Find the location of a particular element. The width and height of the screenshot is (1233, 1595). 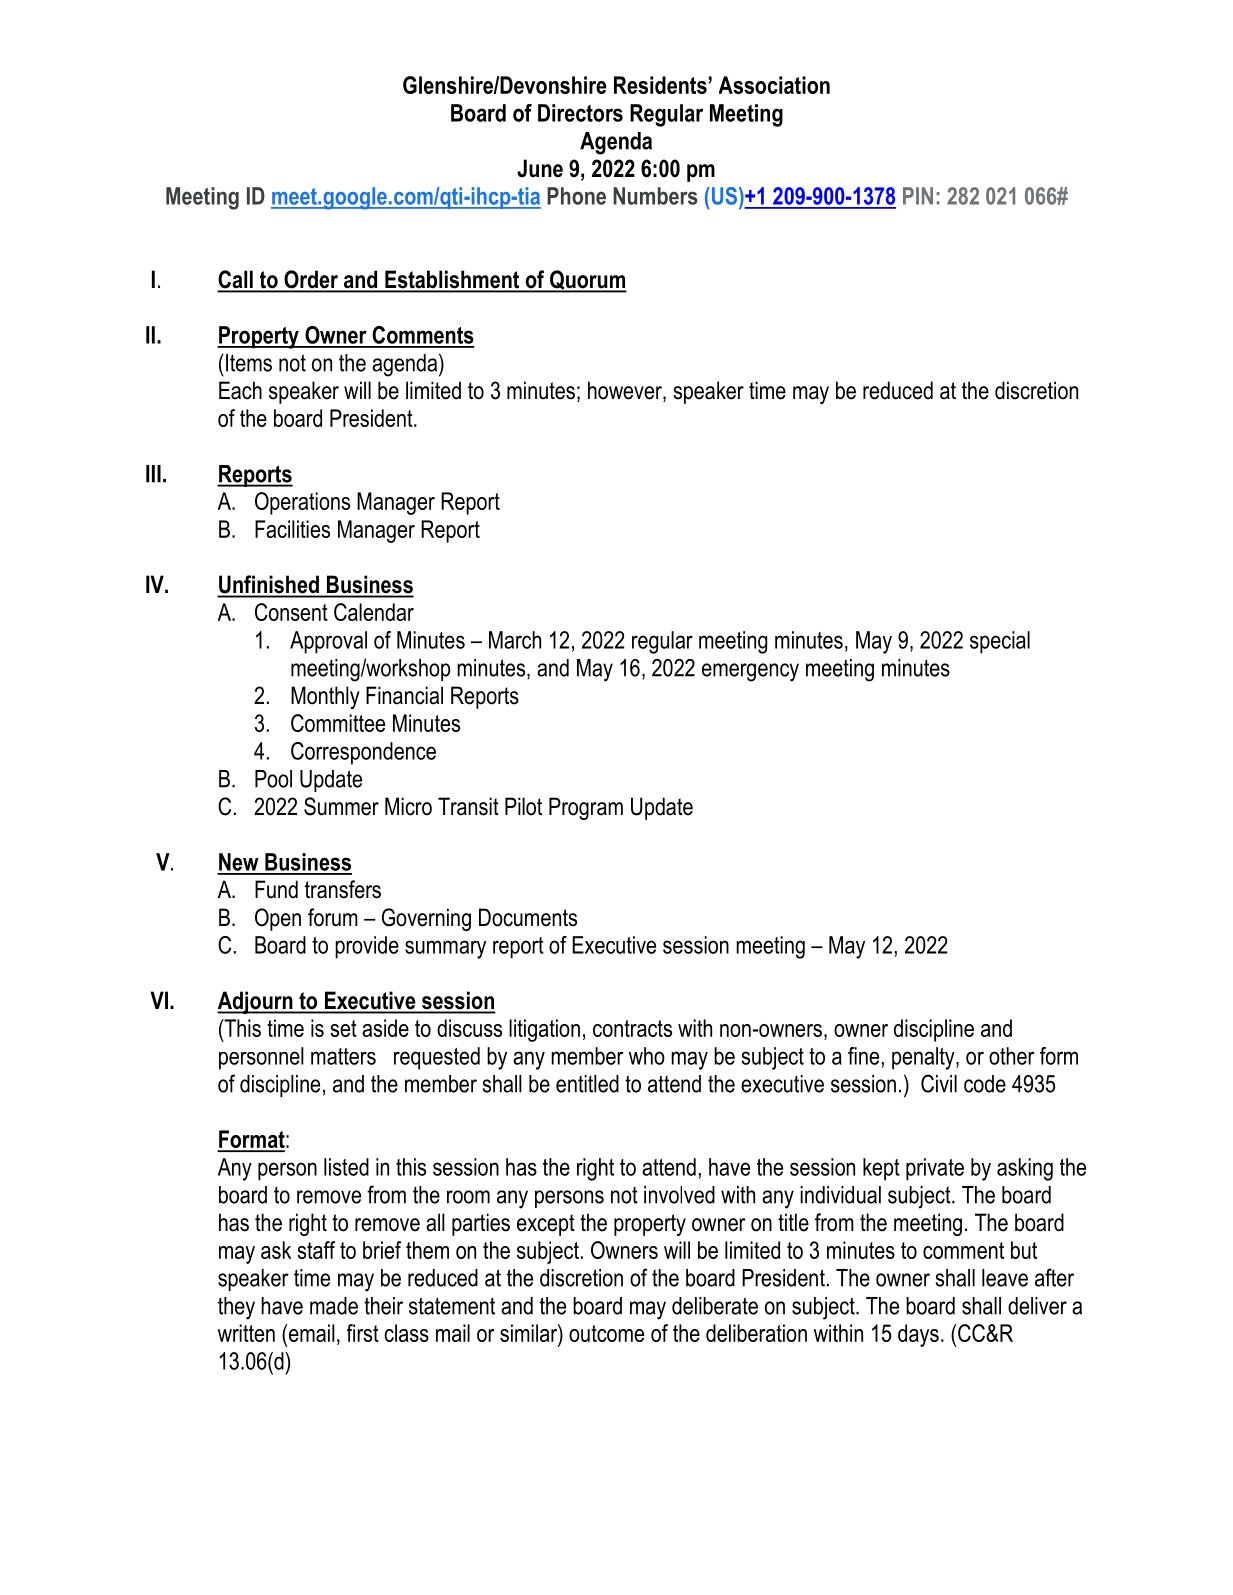

Monthly is located at coordinates (325, 697).
